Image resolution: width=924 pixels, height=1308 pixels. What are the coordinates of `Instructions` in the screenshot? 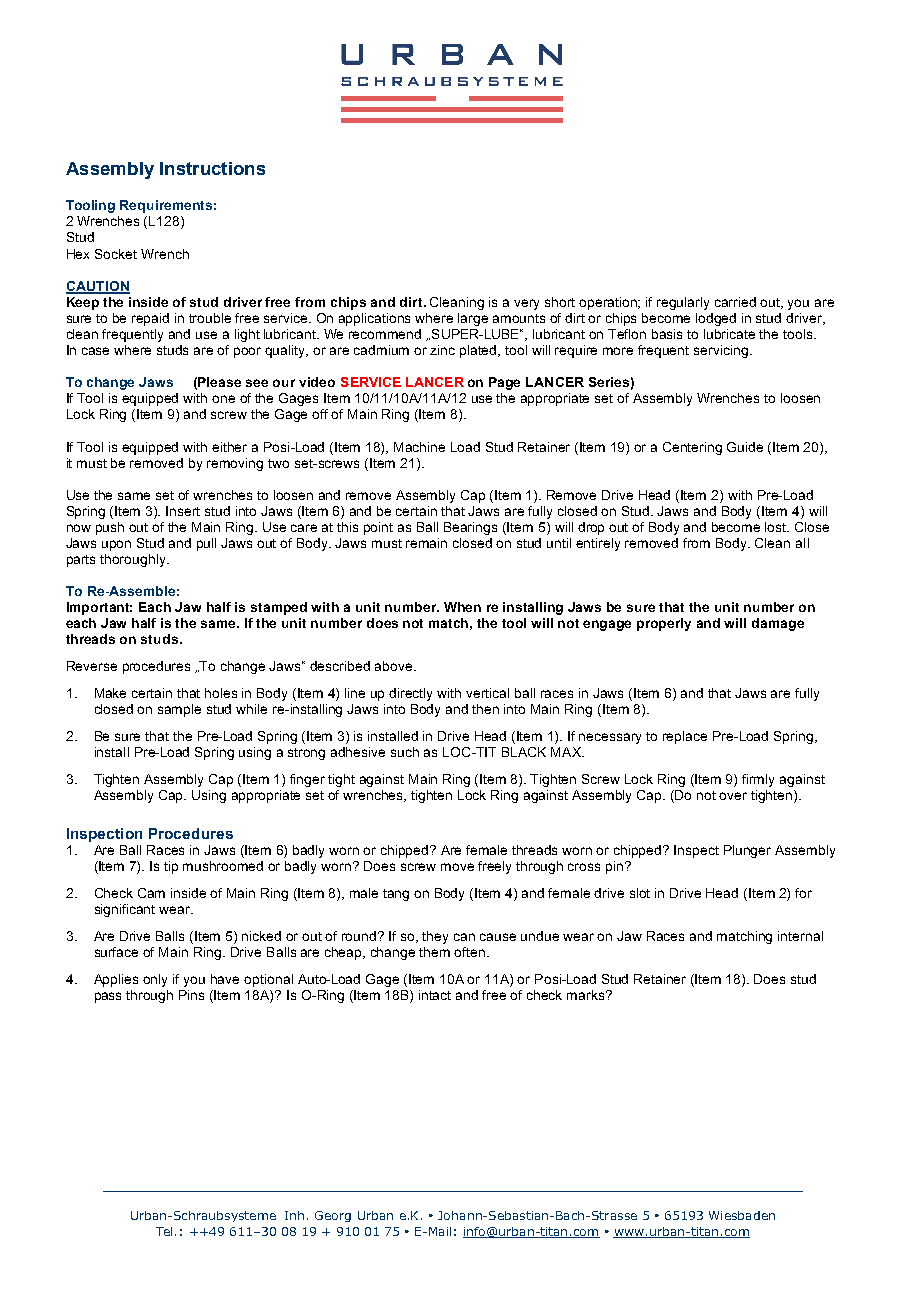 It's located at (212, 168).
